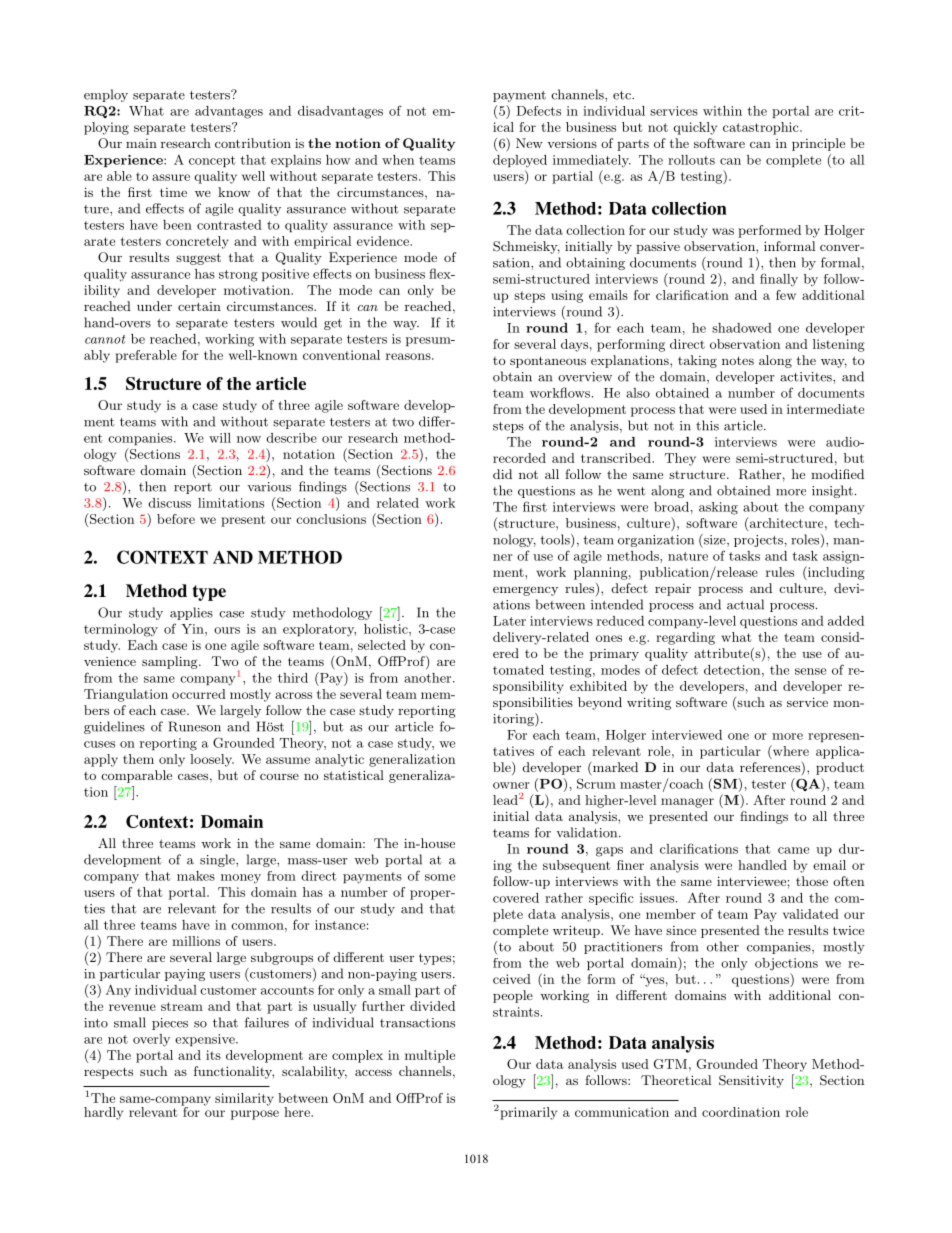 This image has width=952, height=1233. Describe the element at coordinates (751, 1081) in the image. I see `Sensitivity` at that location.
